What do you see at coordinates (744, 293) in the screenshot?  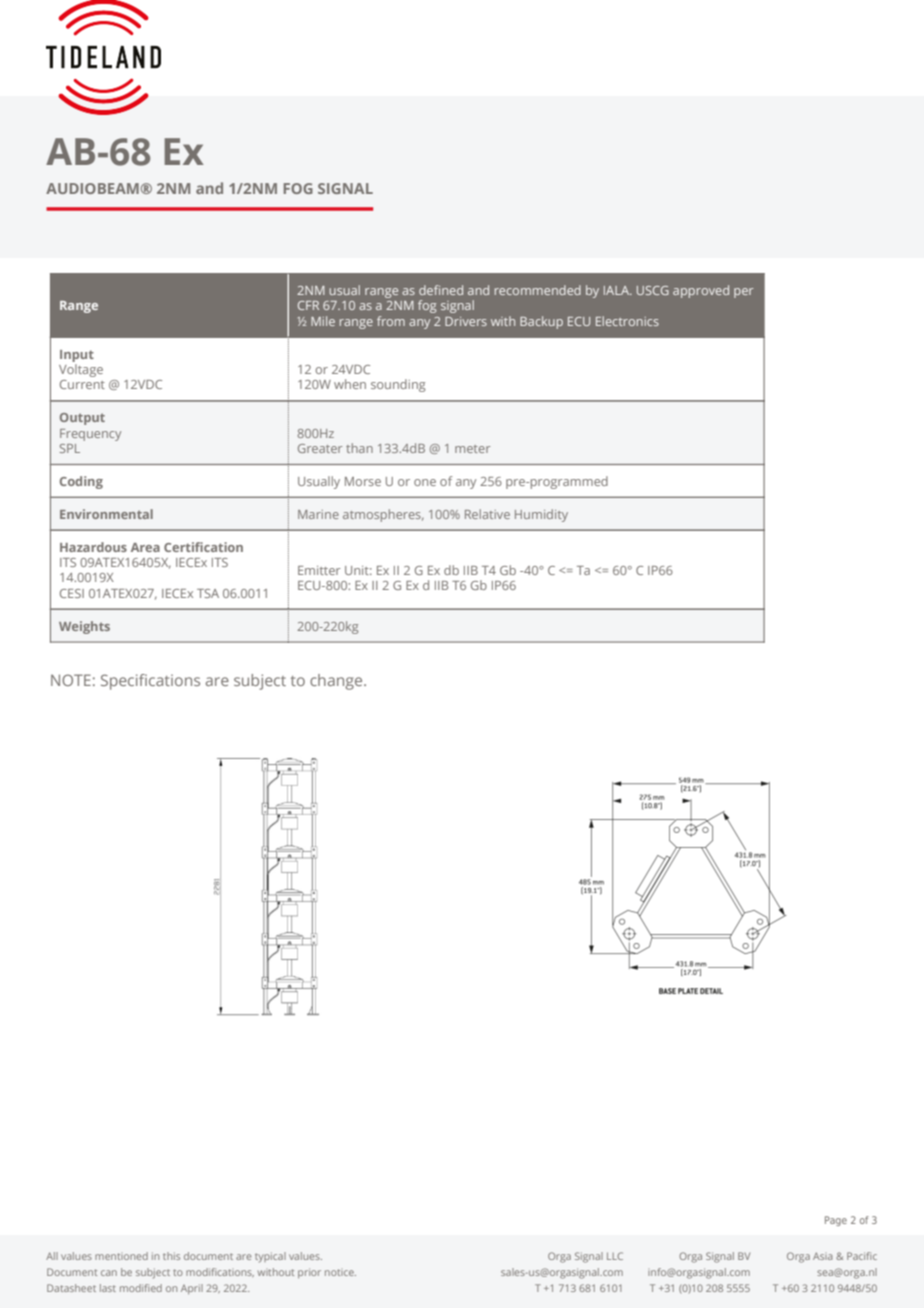 I see `per` at bounding box center [744, 293].
